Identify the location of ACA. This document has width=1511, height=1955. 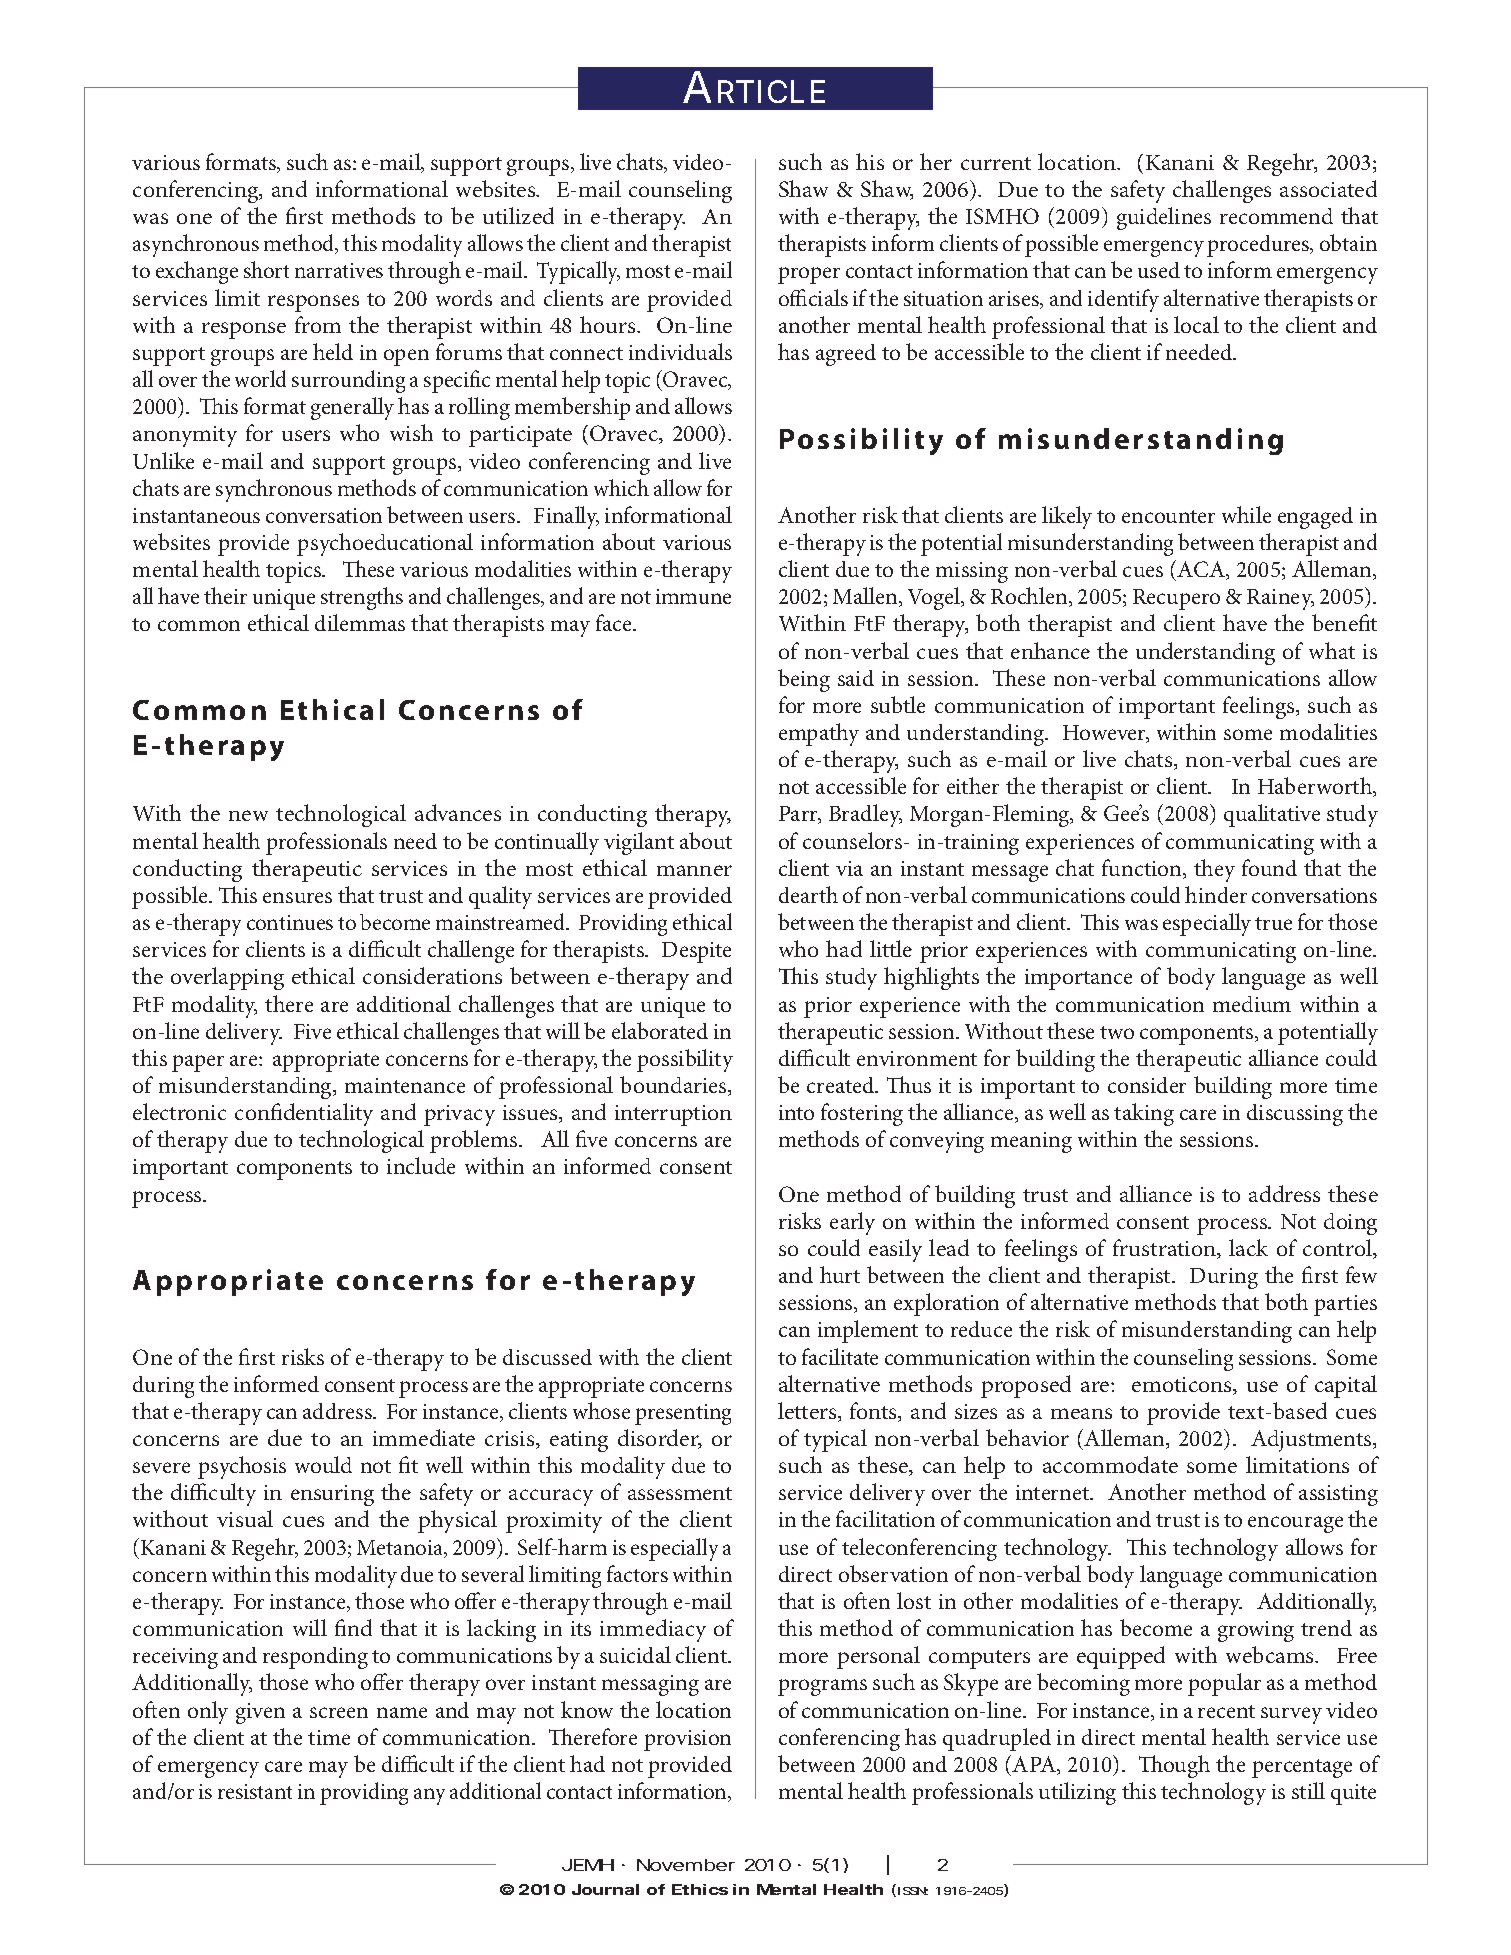
(1202, 570).
